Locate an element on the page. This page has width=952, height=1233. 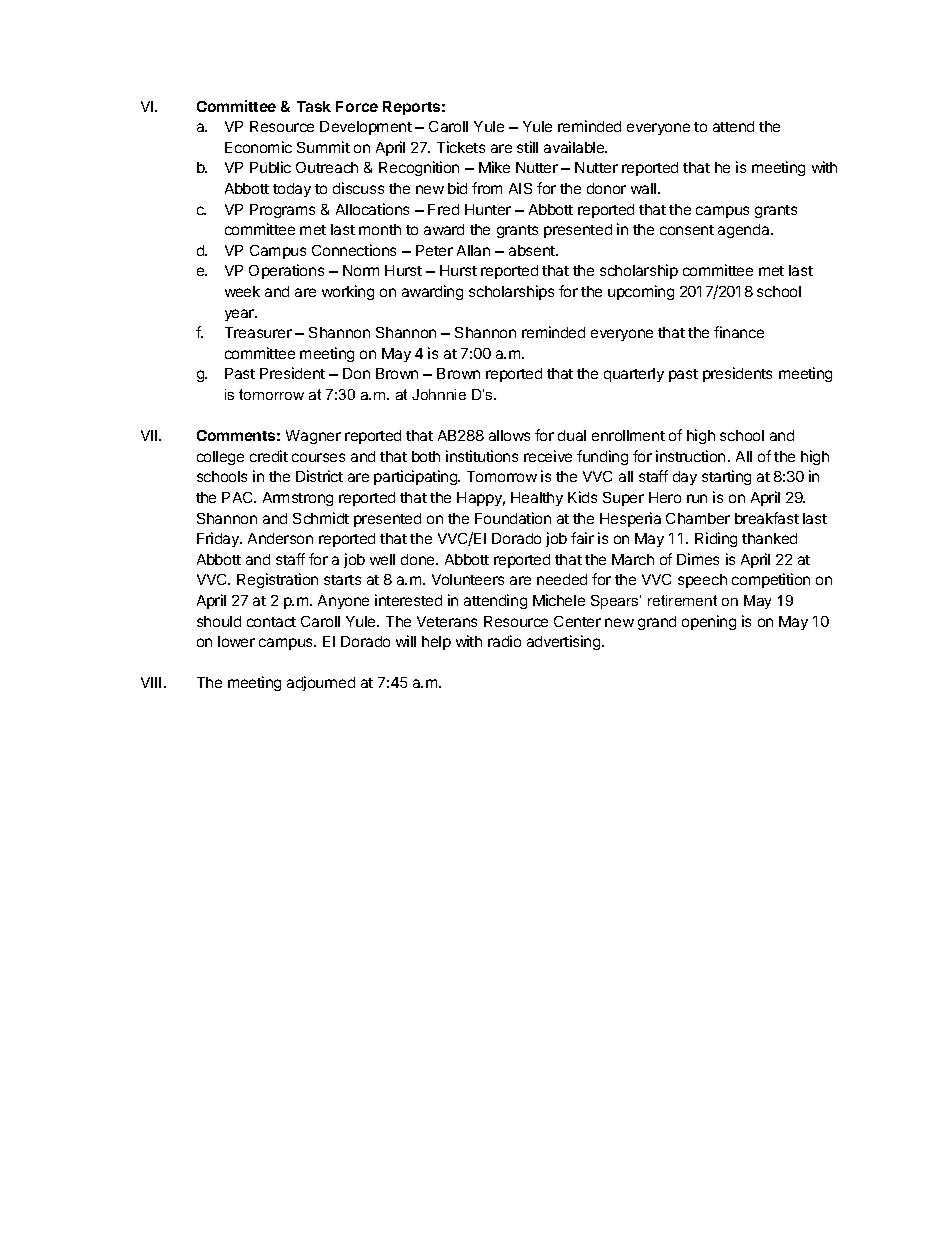
Economic is located at coordinates (258, 147).
